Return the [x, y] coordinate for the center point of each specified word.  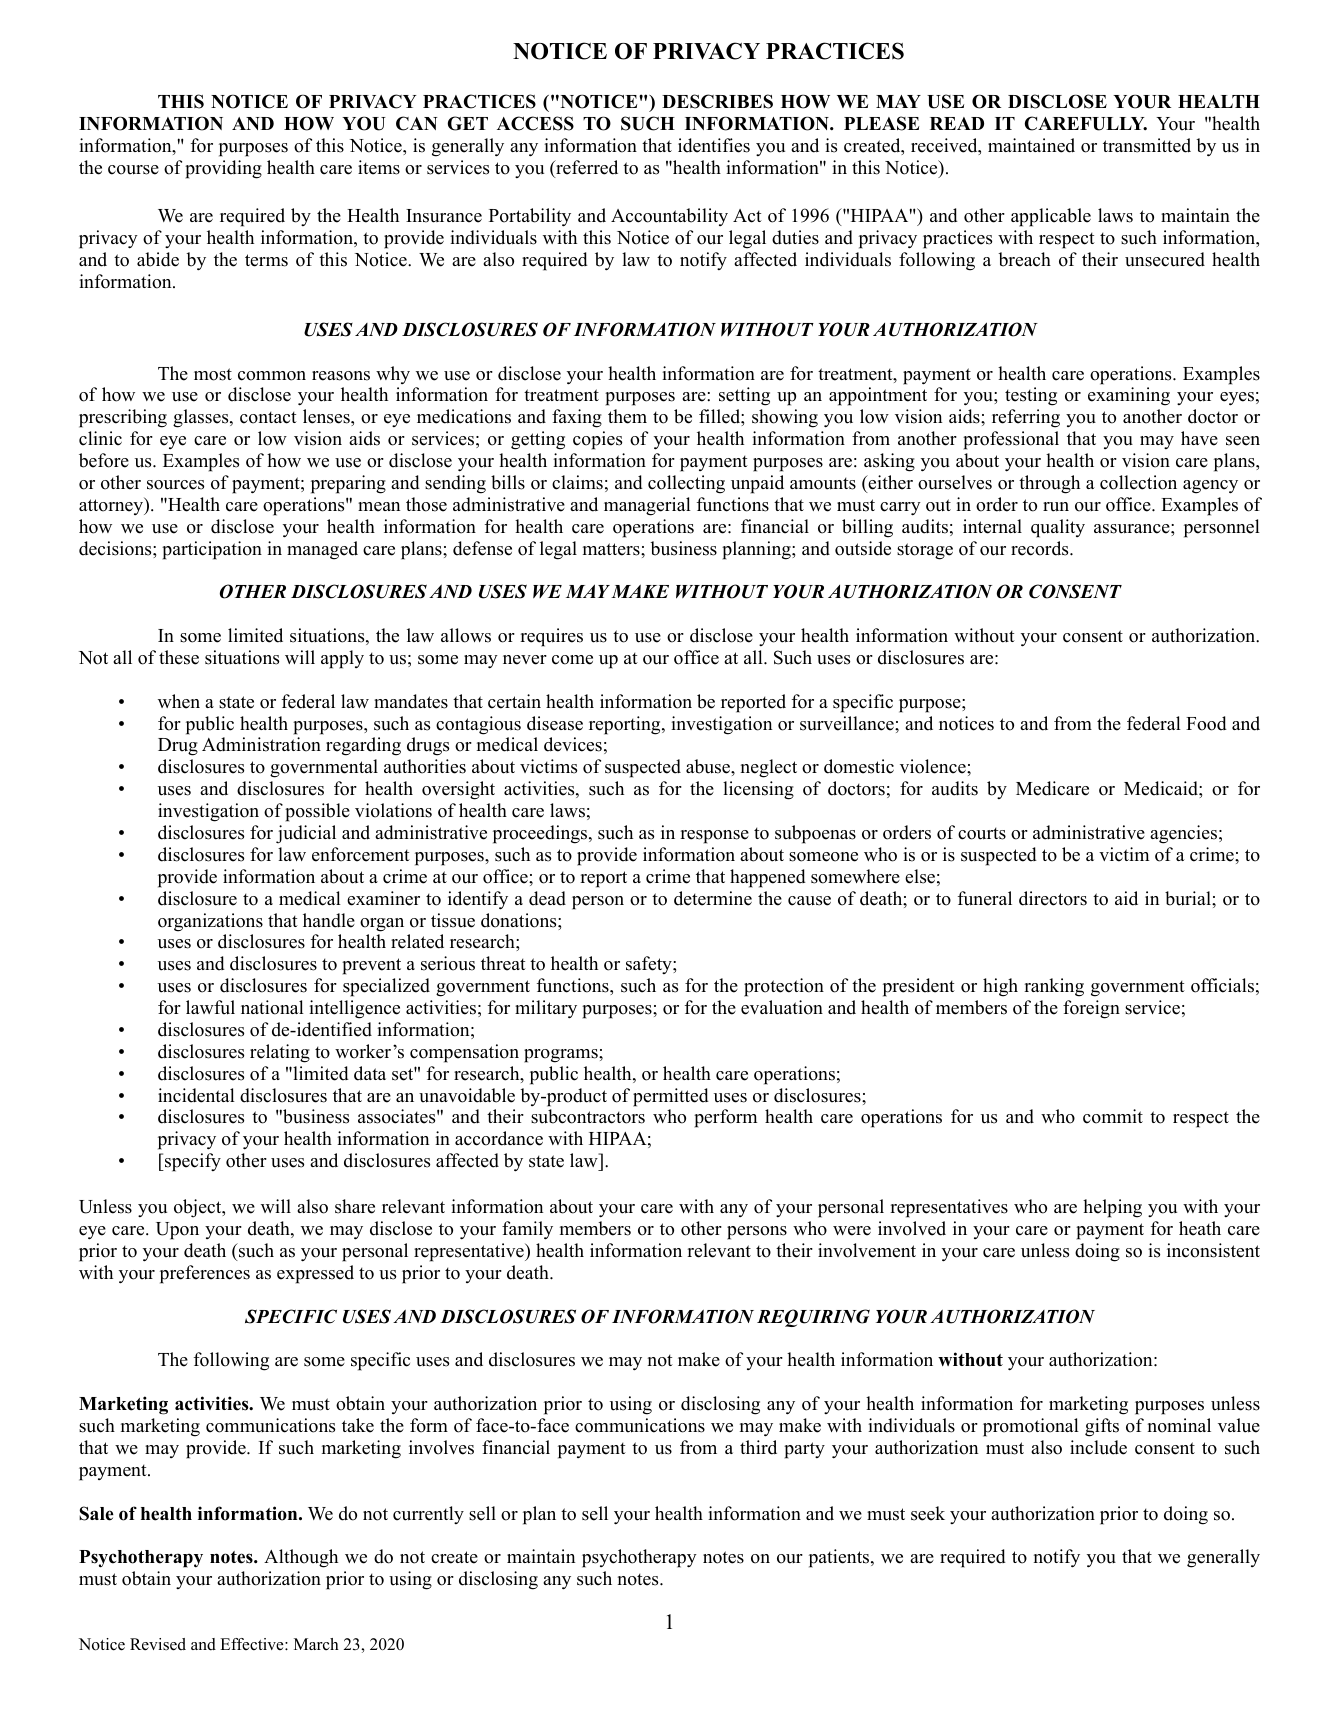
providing [223, 169]
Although [301, 1558]
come [572, 660]
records [1041, 548]
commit [1113, 1116]
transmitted [1147, 145]
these [179, 657]
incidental [196, 1095]
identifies [714, 145]
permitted [671, 1097]
